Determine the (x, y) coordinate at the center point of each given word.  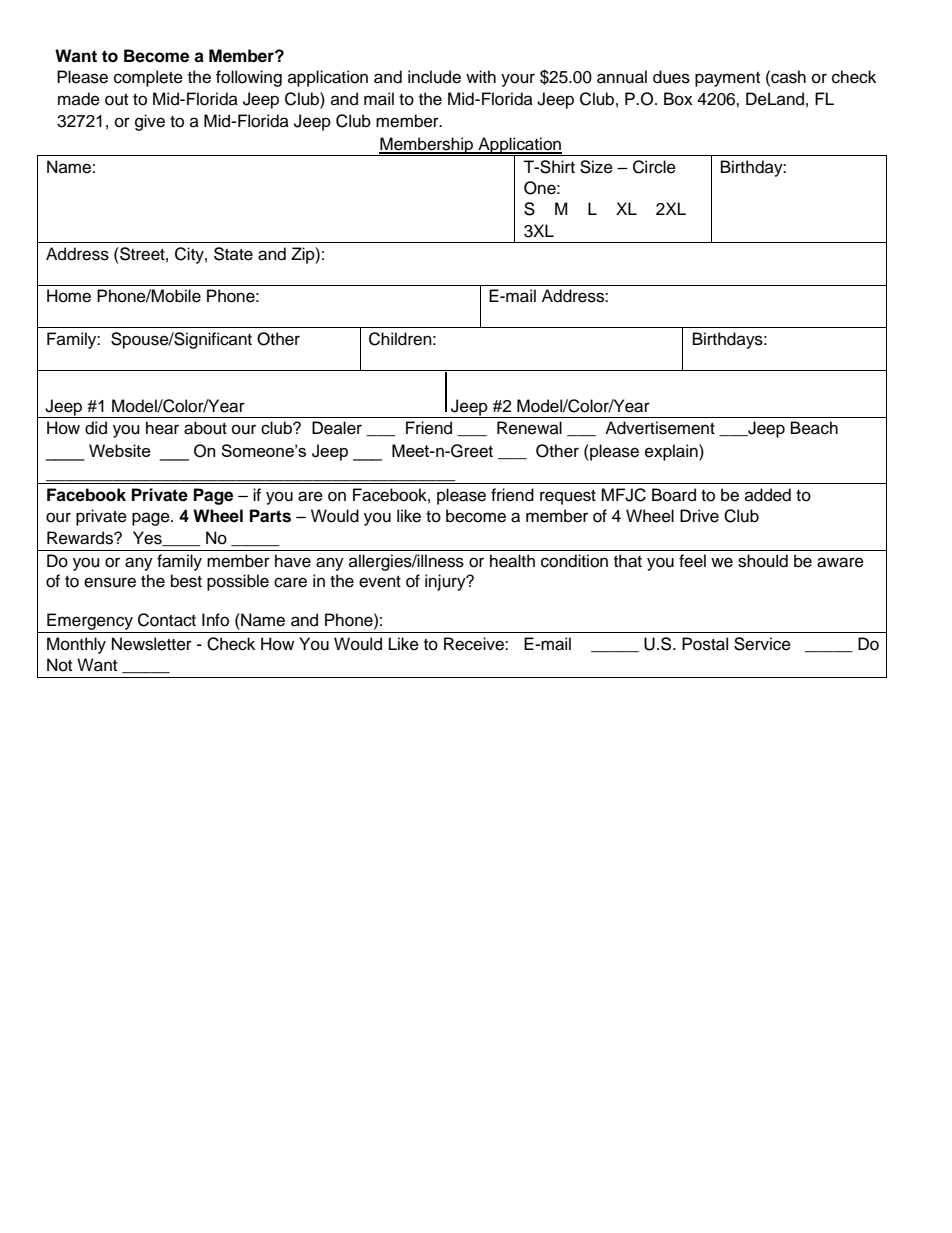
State (233, 254)
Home (69, 296)
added (768, 495)
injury (446, 582)
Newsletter (152, 644)
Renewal (529, 428)
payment (727, 79)
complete (148, 78)
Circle (654, 167)
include (434, 77)
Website (120, 450)
